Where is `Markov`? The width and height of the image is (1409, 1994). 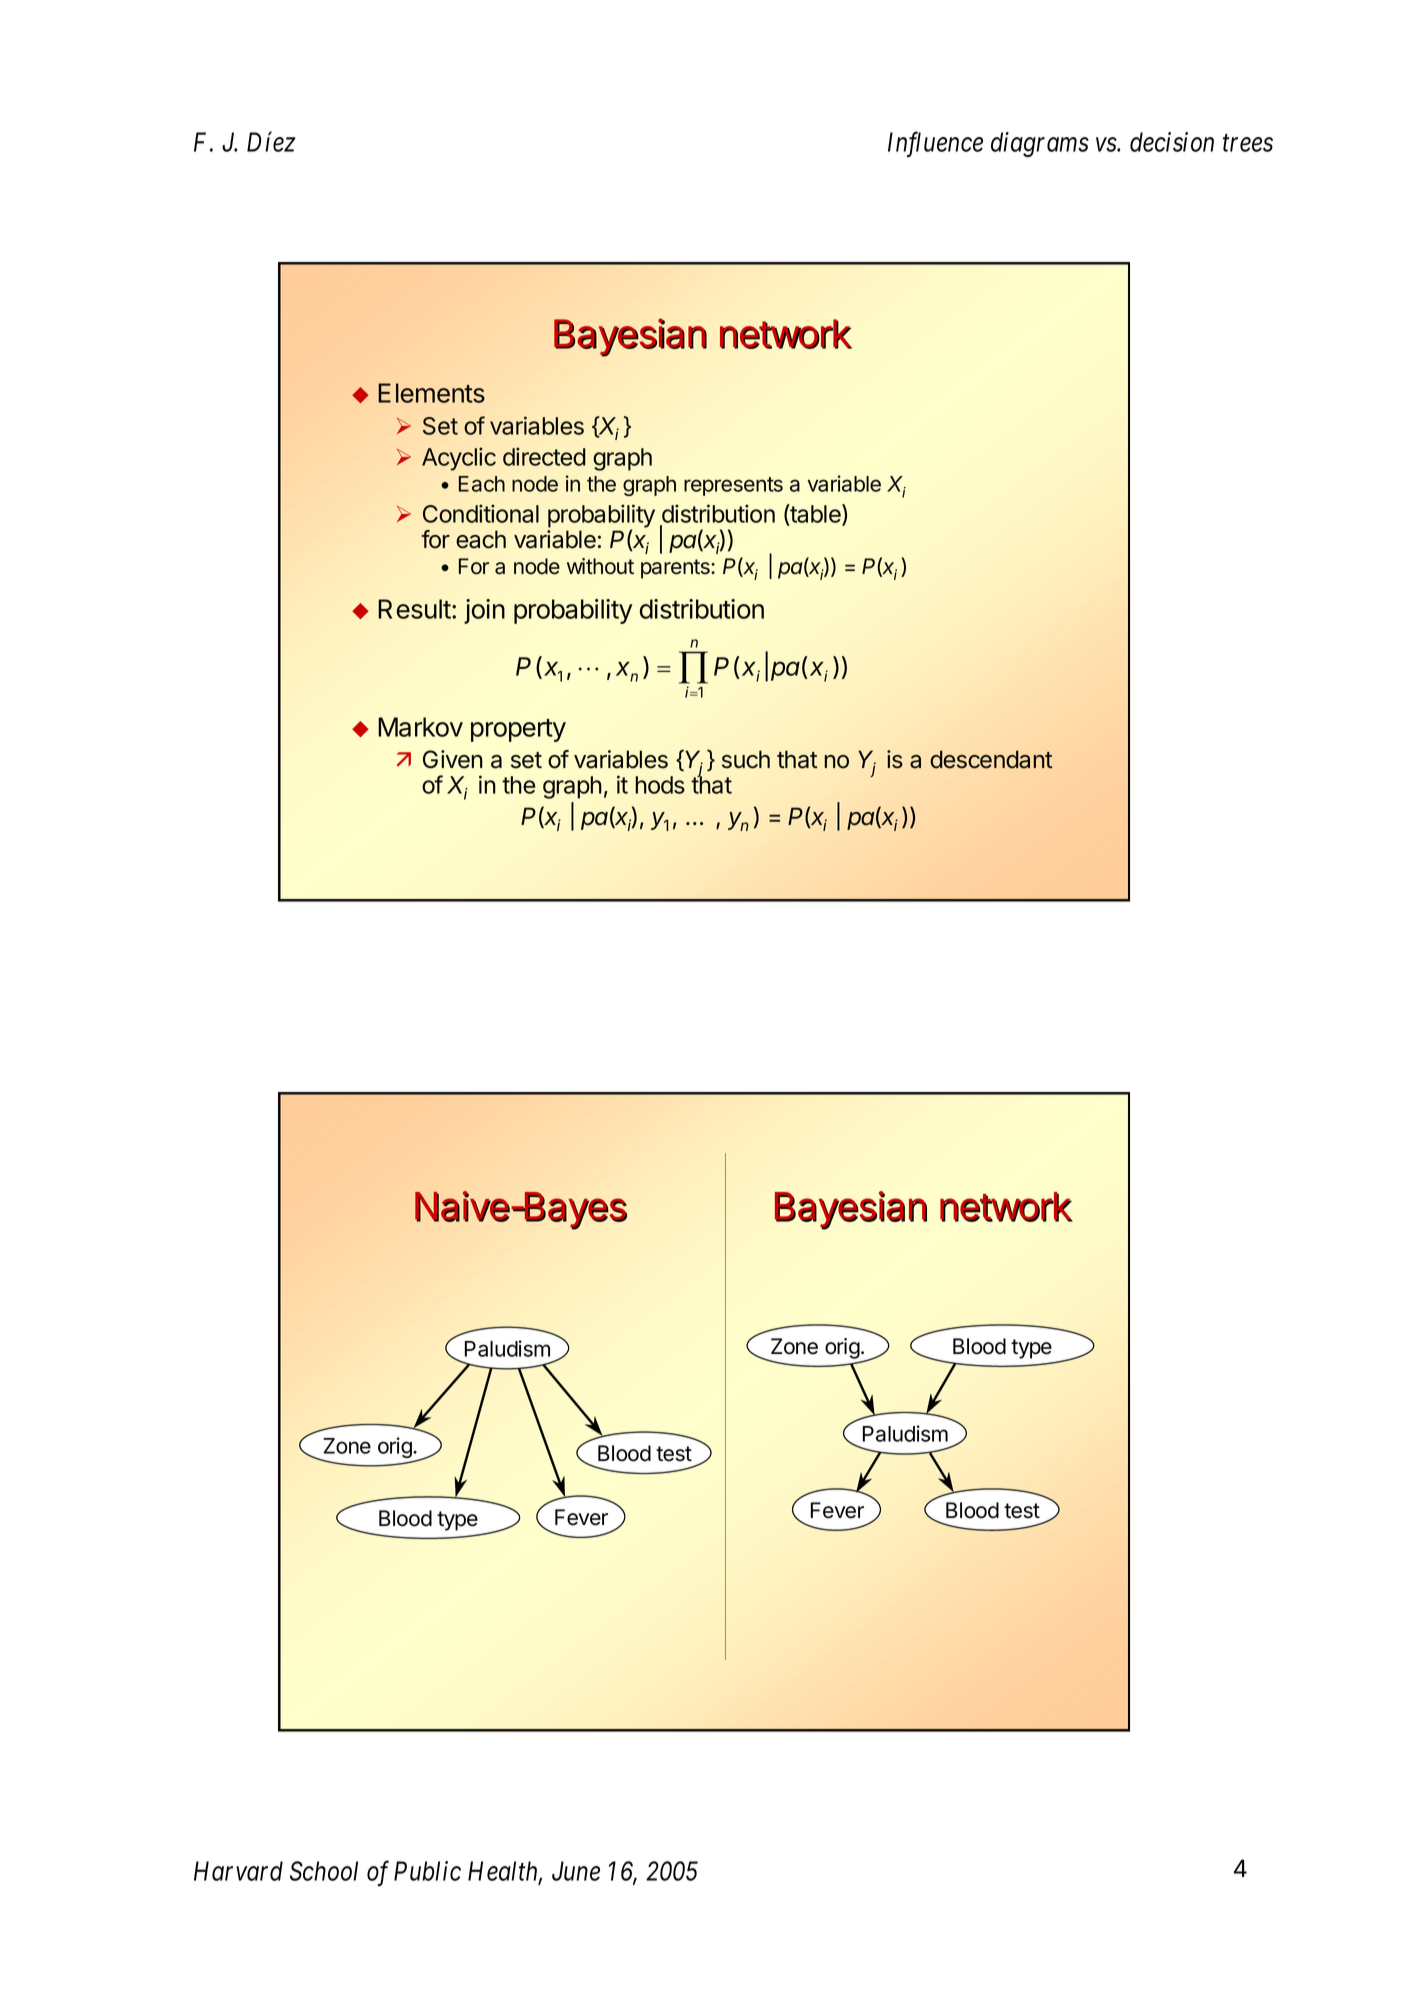 Markov is located at coordinates (420, 727).
